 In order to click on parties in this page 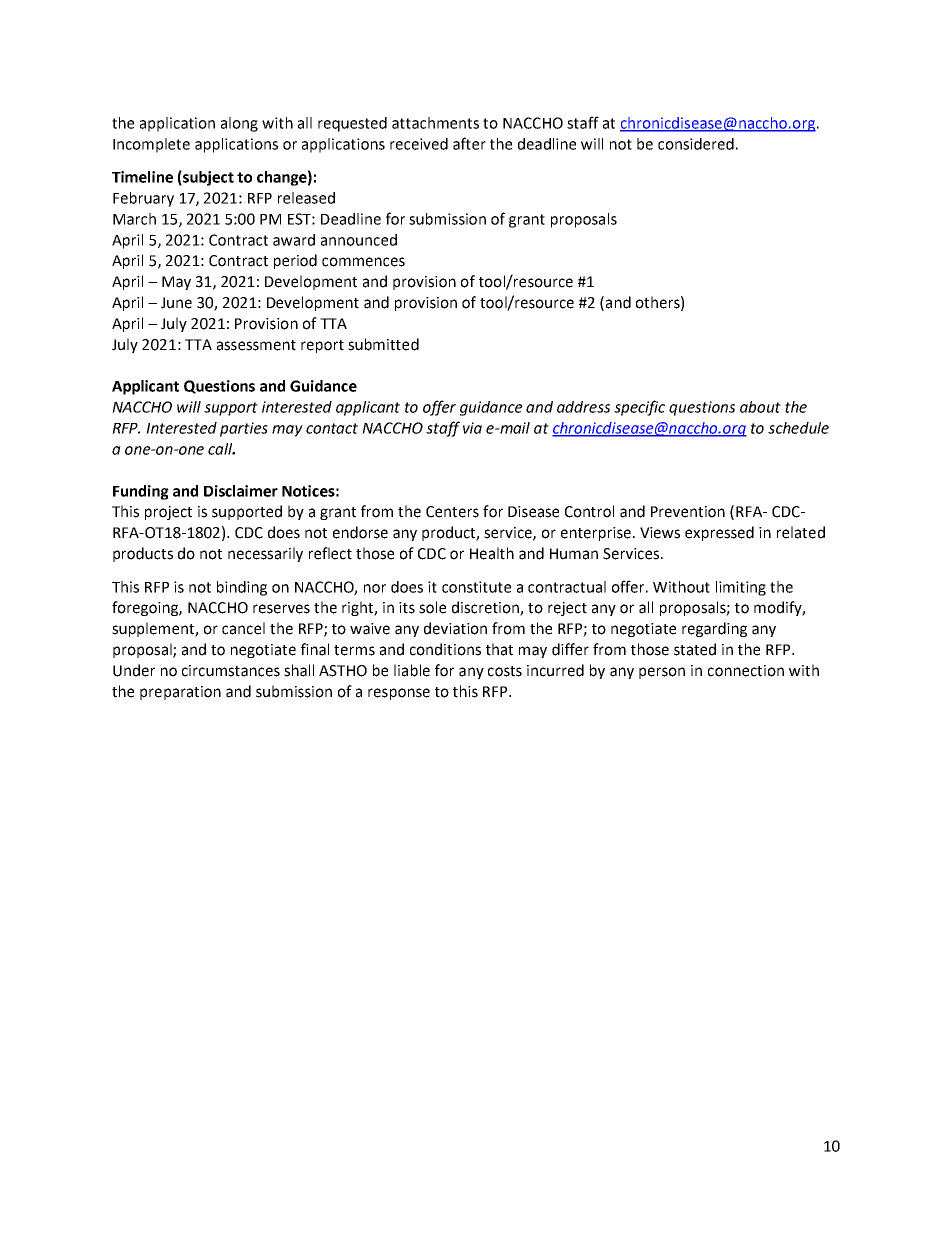, I will do `click(244, 429)`.
